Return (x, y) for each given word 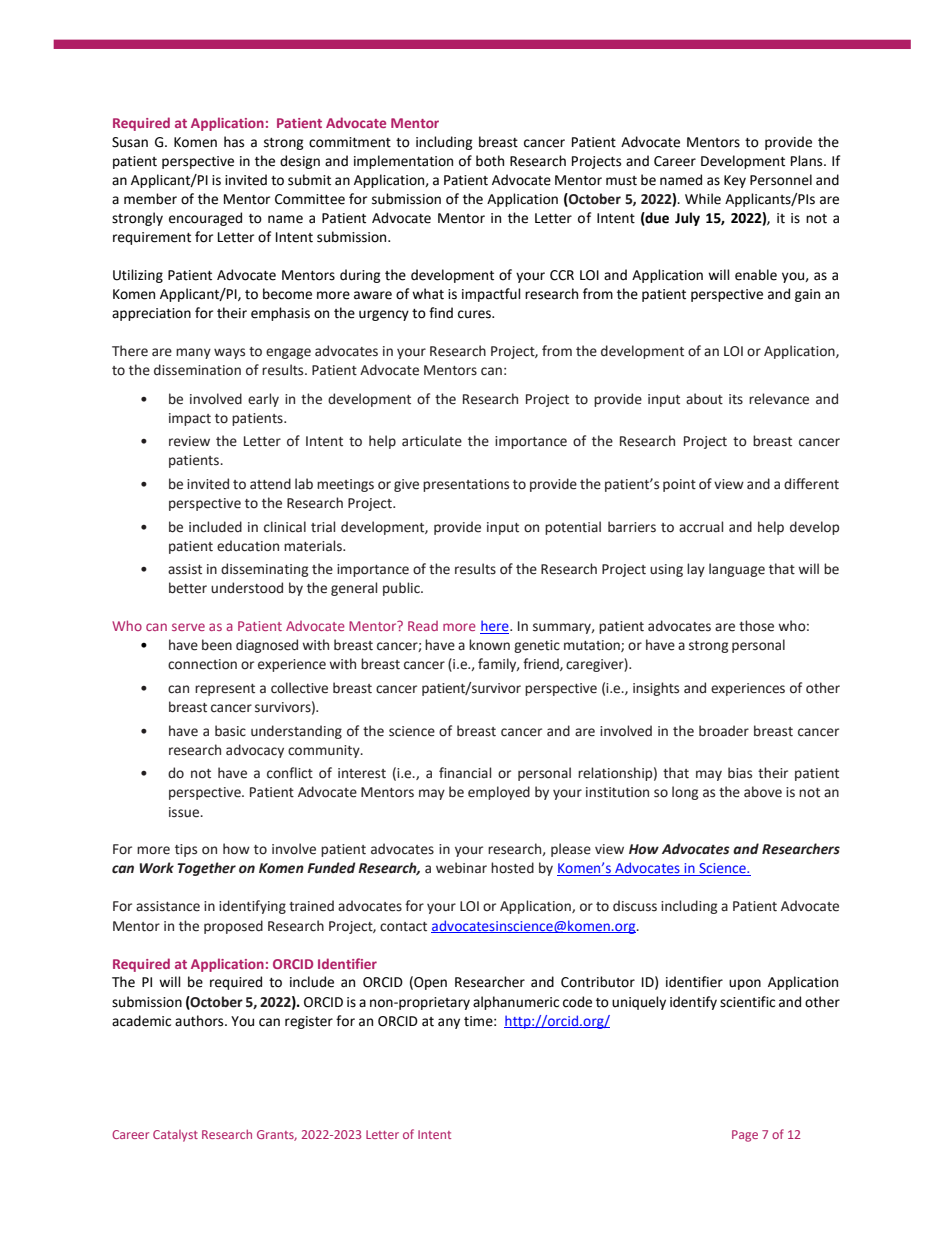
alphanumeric (516, 1003)
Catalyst (175, 1136)
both (490, 161)
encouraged (205, 219)
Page (745, 1136)
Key (735, 181)
